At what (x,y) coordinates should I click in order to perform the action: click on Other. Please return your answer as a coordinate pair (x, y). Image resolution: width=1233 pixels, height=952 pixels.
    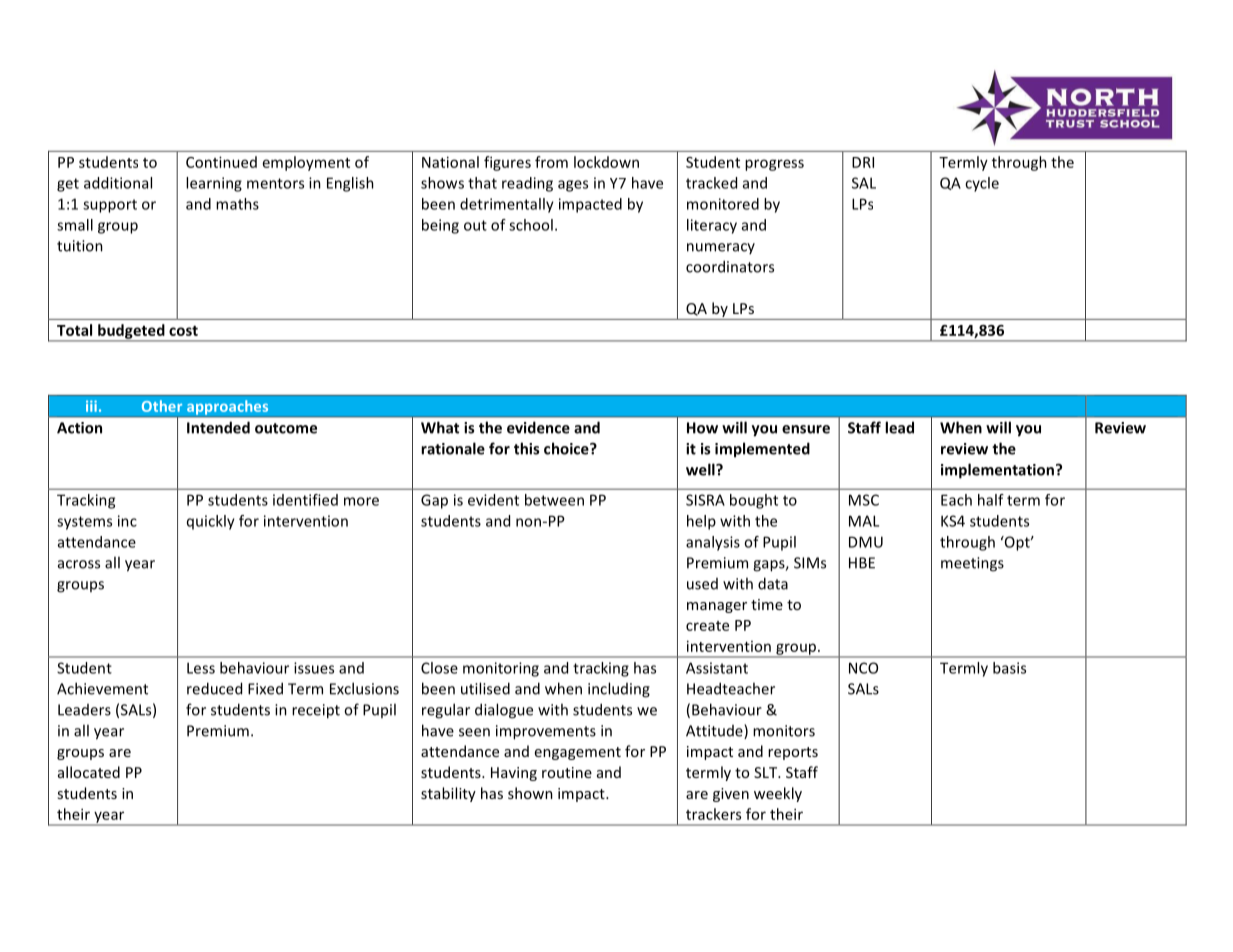
    Looking at the image, I should click on (162, 406).
